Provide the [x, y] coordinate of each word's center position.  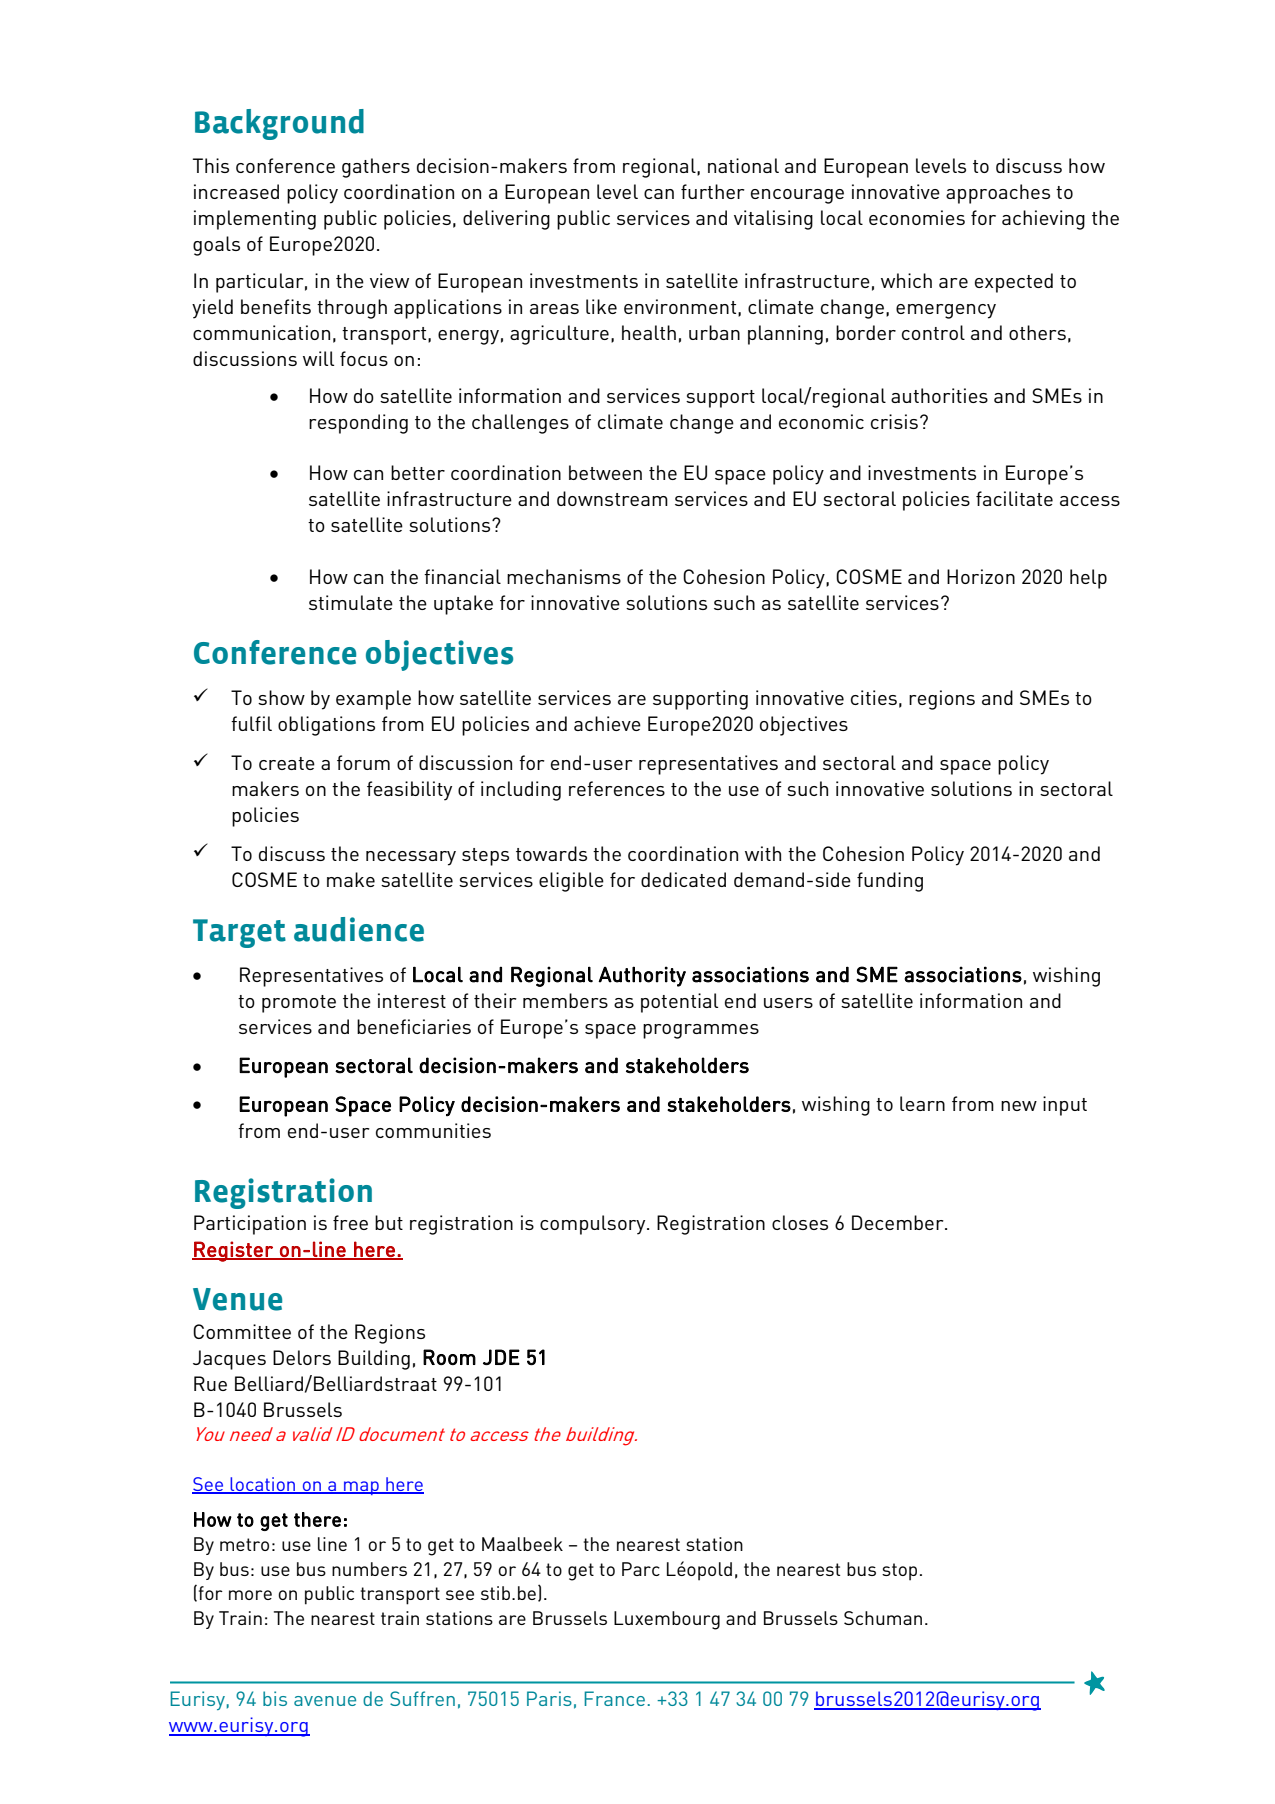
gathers [376, 168]
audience [359, 929]
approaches [998, 194]
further [713, 191]
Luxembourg [667, 1620]
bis [275, 1698]
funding [890, 882]
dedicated [683, 879]
